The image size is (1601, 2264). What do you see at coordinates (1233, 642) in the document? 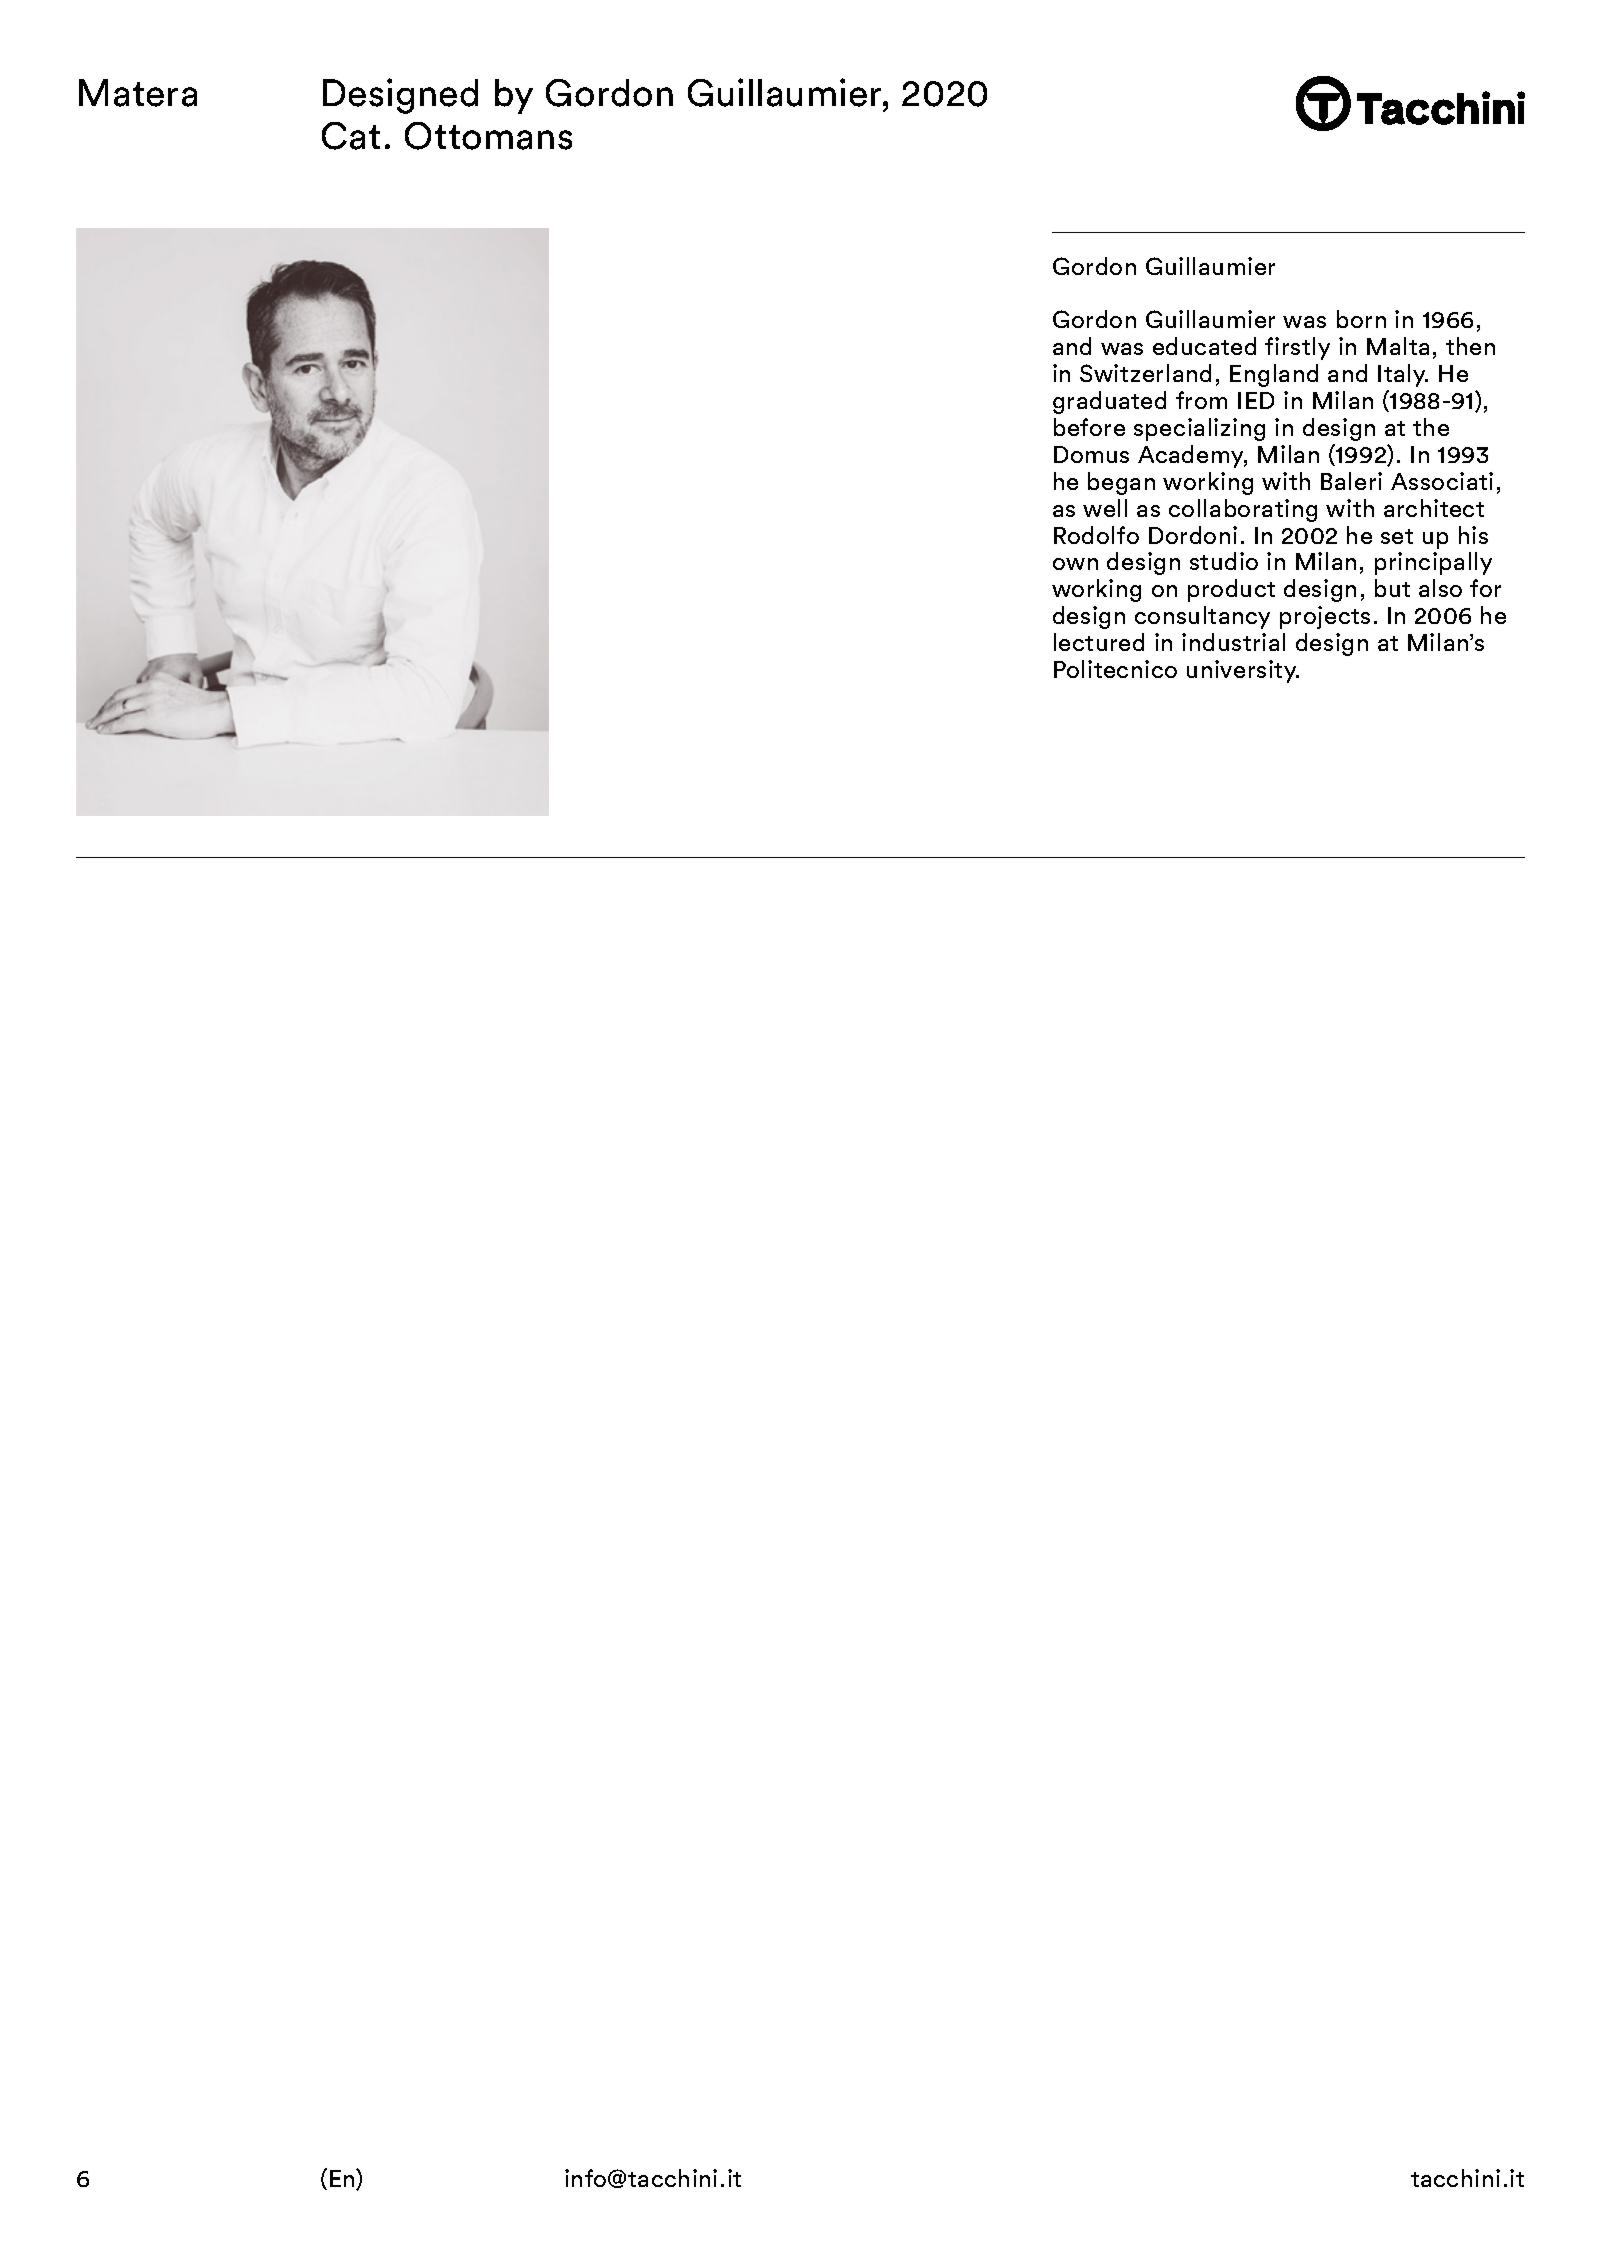
I see `industrial` at bounding box center [1233, 642].
